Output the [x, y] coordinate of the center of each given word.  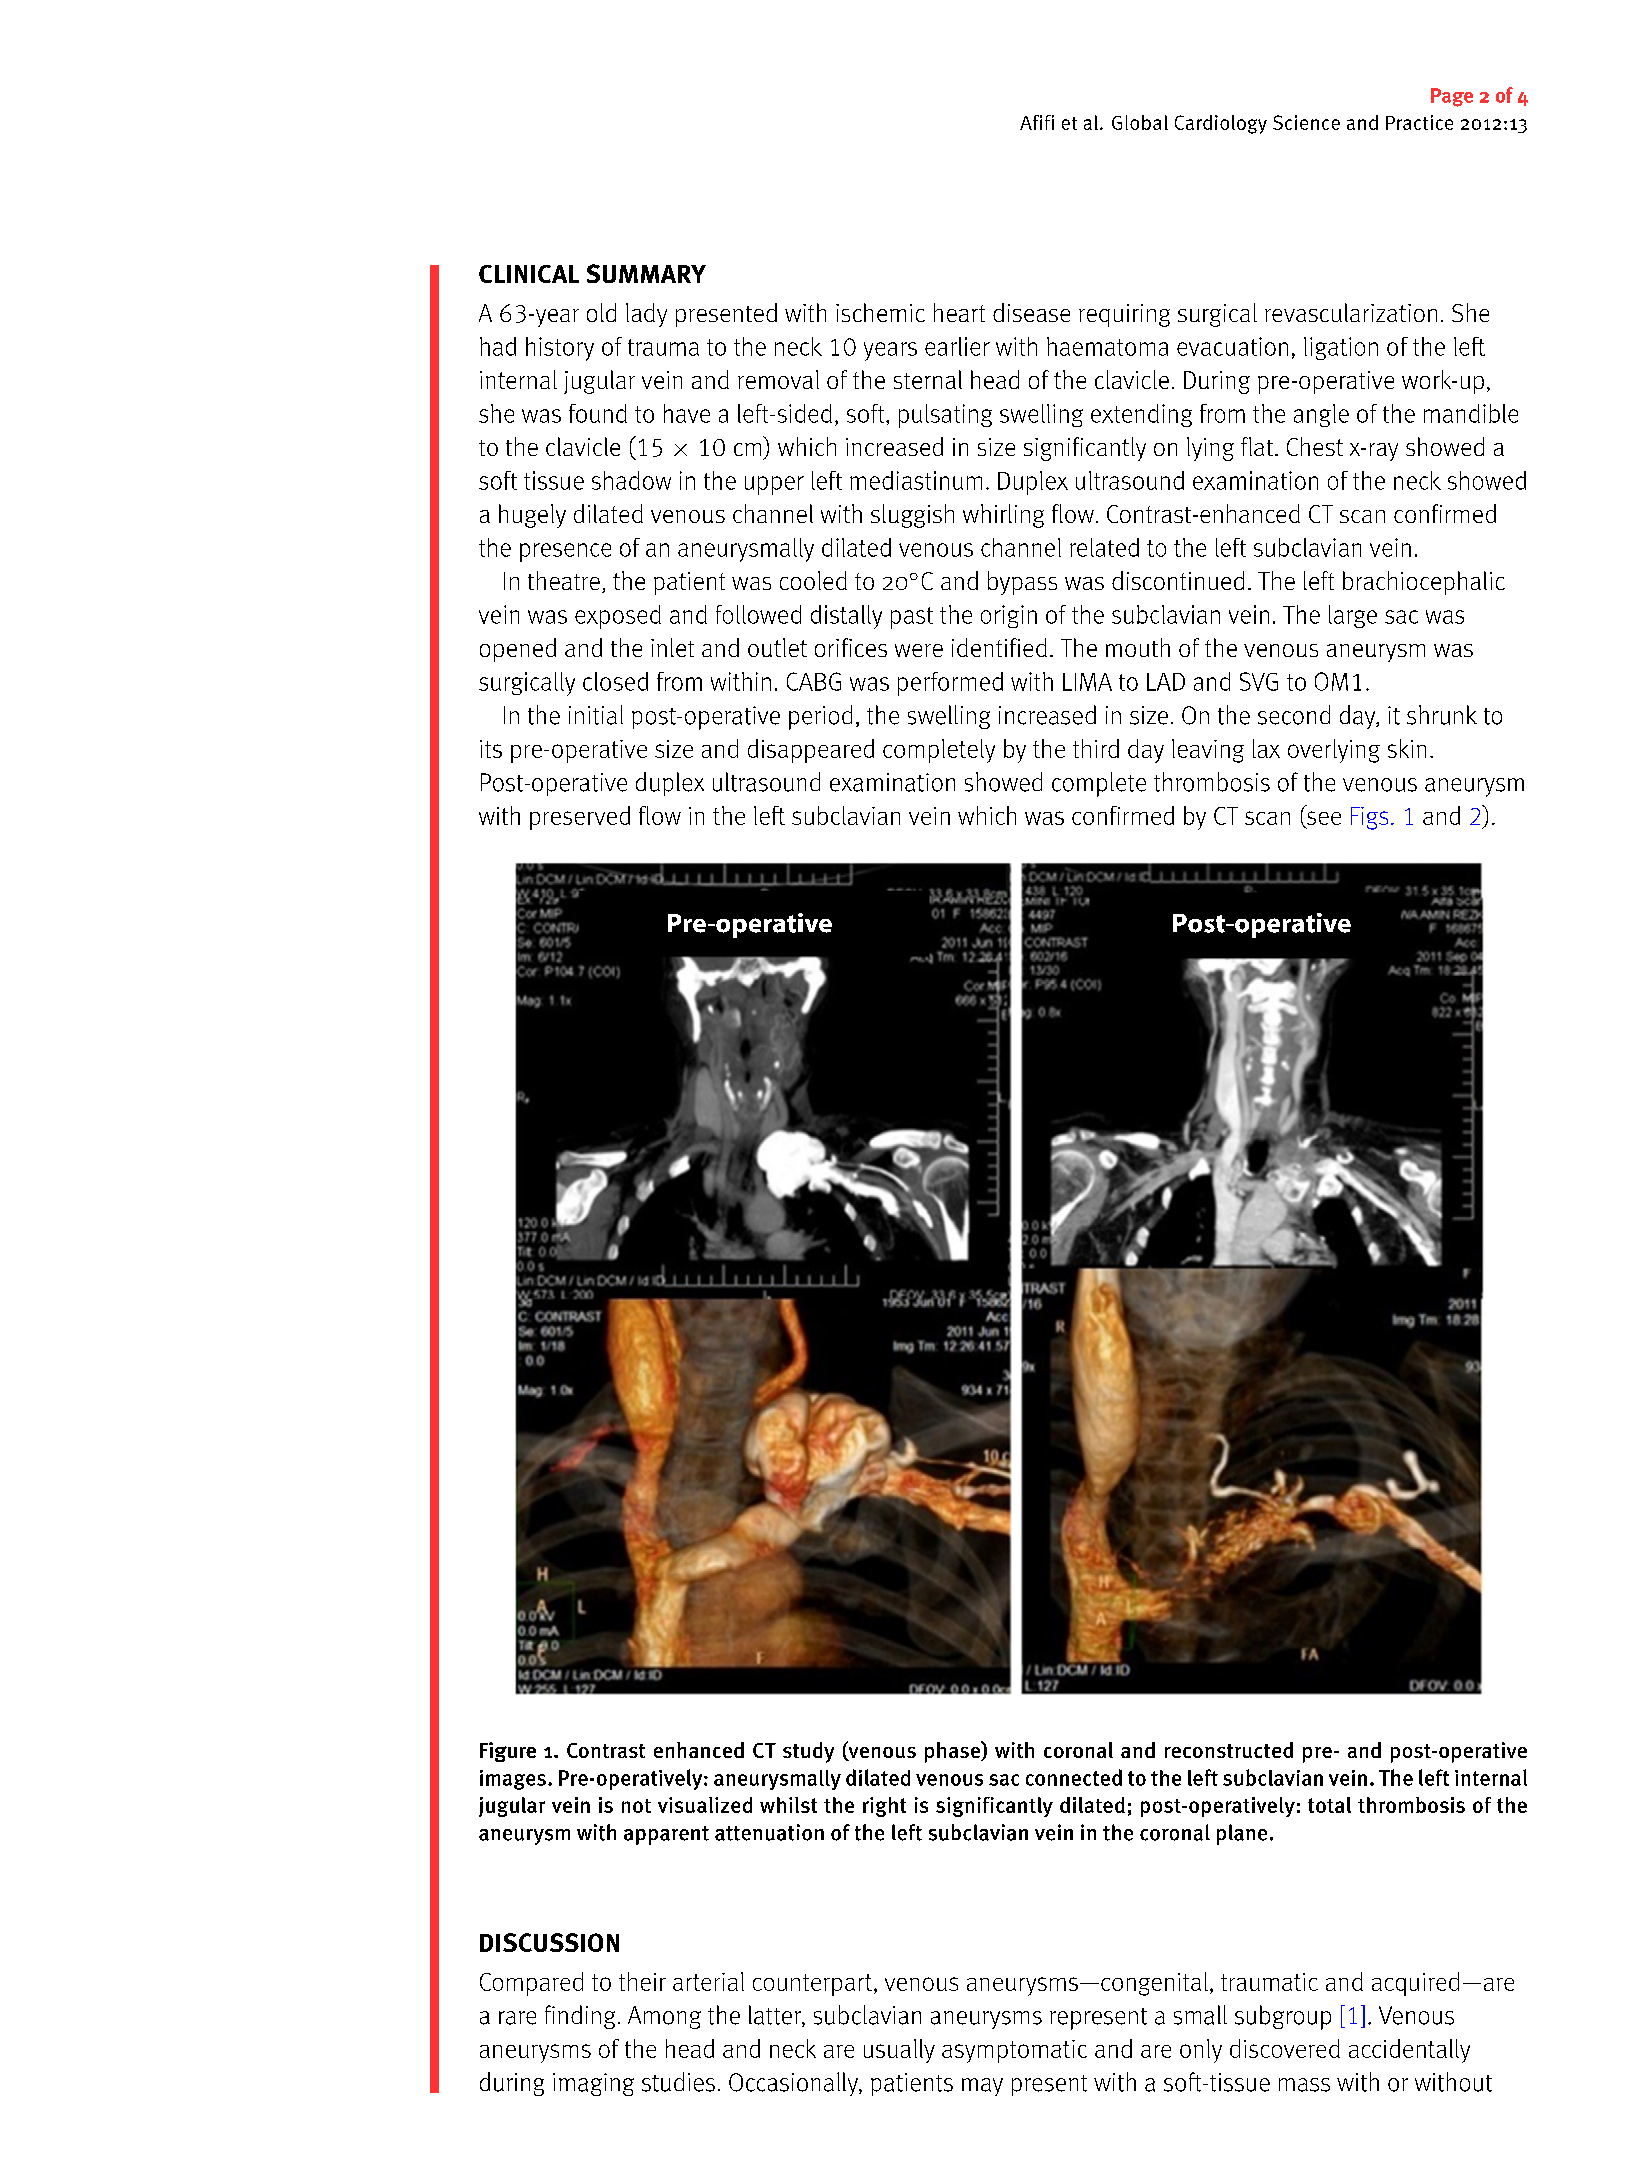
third [1096, 748]
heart [959, 312]
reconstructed [1229, 1750]
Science [1306, 122]
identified [999, 647]
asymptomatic [1014, 2051]
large [1353, 616]
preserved [580, 818]
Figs [1369, 818]
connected [1074, 1777]
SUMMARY [646, 273]
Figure [508, 1752]
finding [580, 2017]
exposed [618, 617]
